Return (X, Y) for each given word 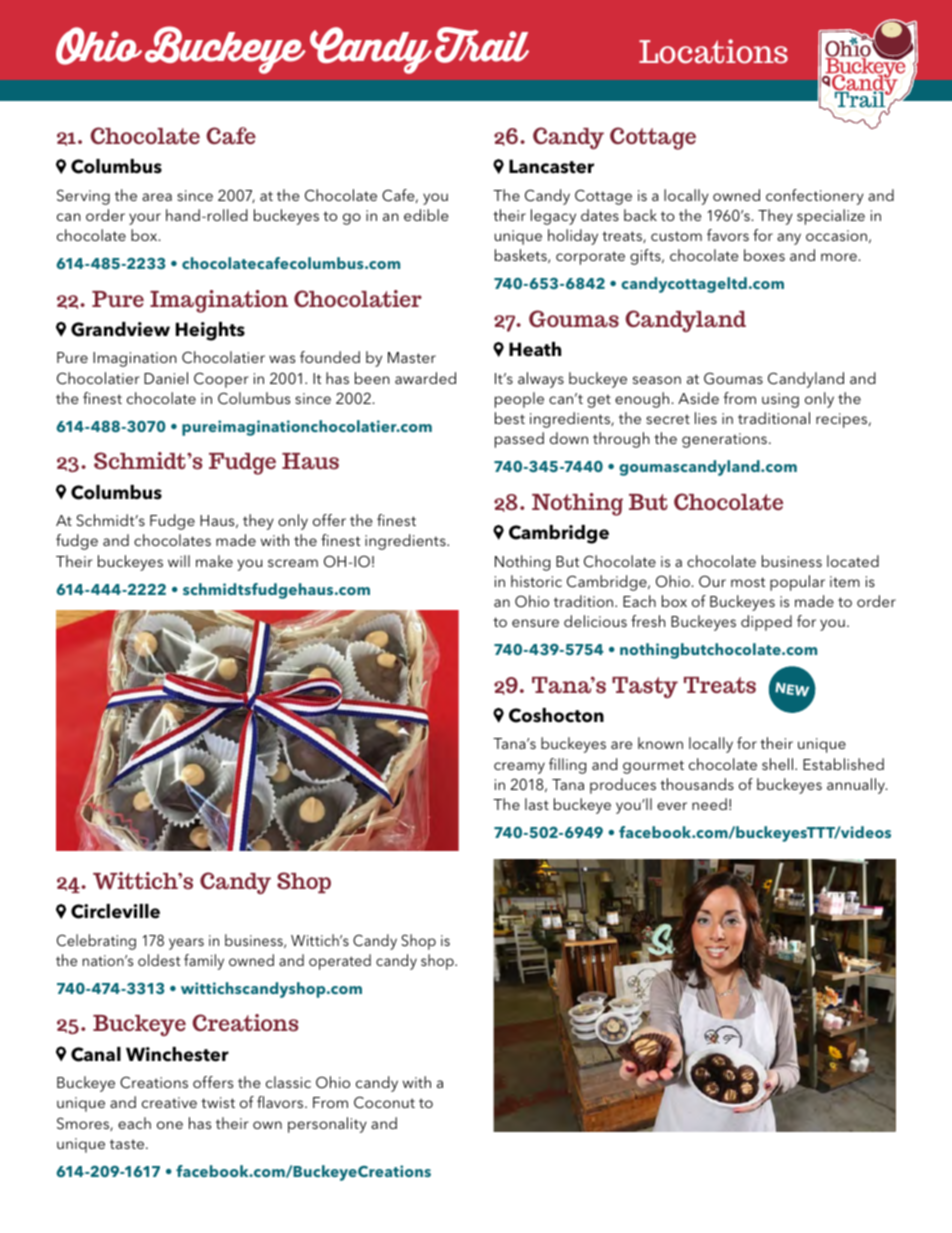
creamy (519, 768)
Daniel (166, 378)
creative (169, 1102)
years (186, 944)
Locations (713, 51)
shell (777, 764)
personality (327, 1125)
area (157, 197)
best (510, 418)
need (709, 804)
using (780, 400)
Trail (482, 45)
